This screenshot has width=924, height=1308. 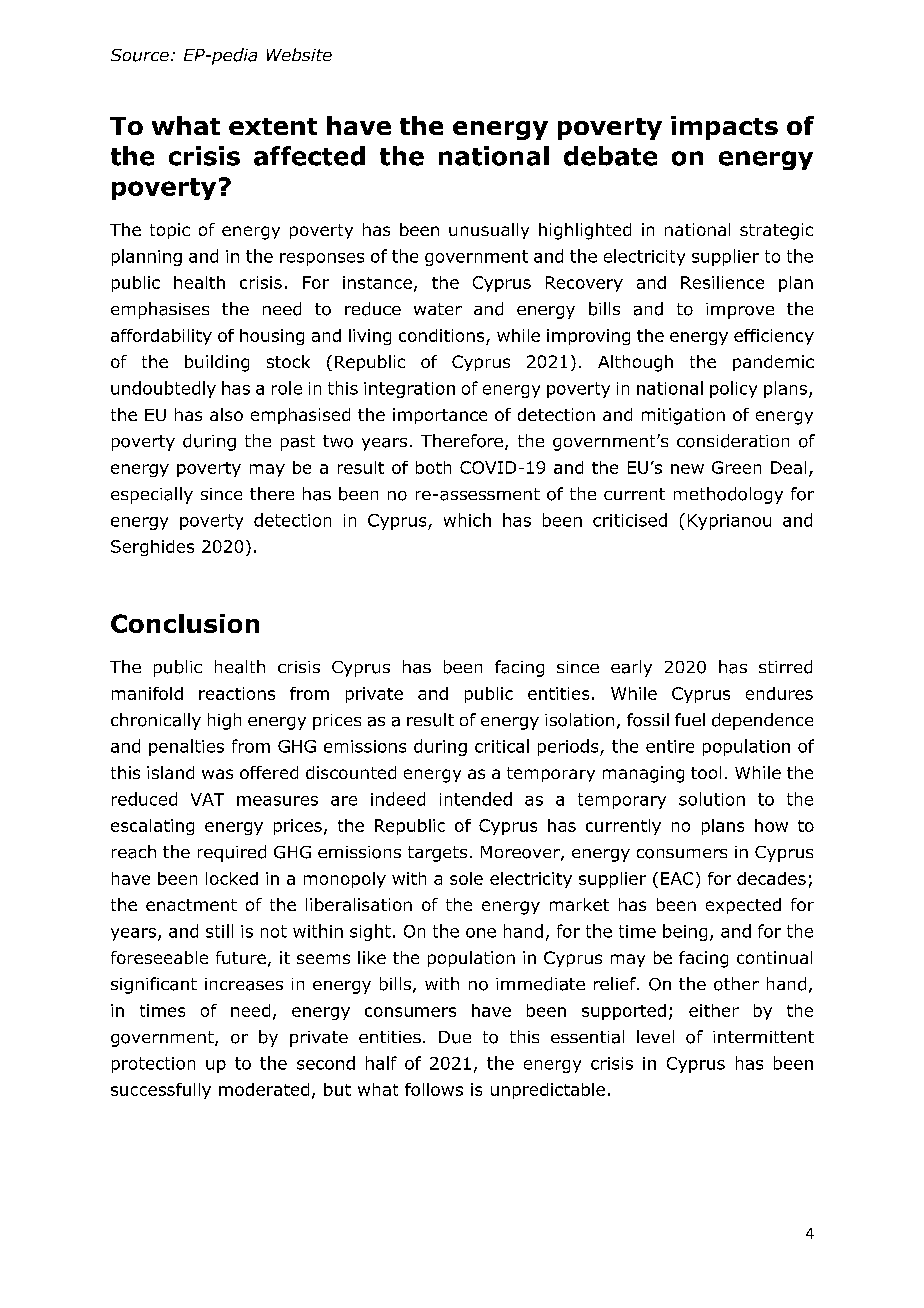 What do you see at coordinates (728, 495) in the screenshot?
I see `methodology` at bounding box center [728, 495].
